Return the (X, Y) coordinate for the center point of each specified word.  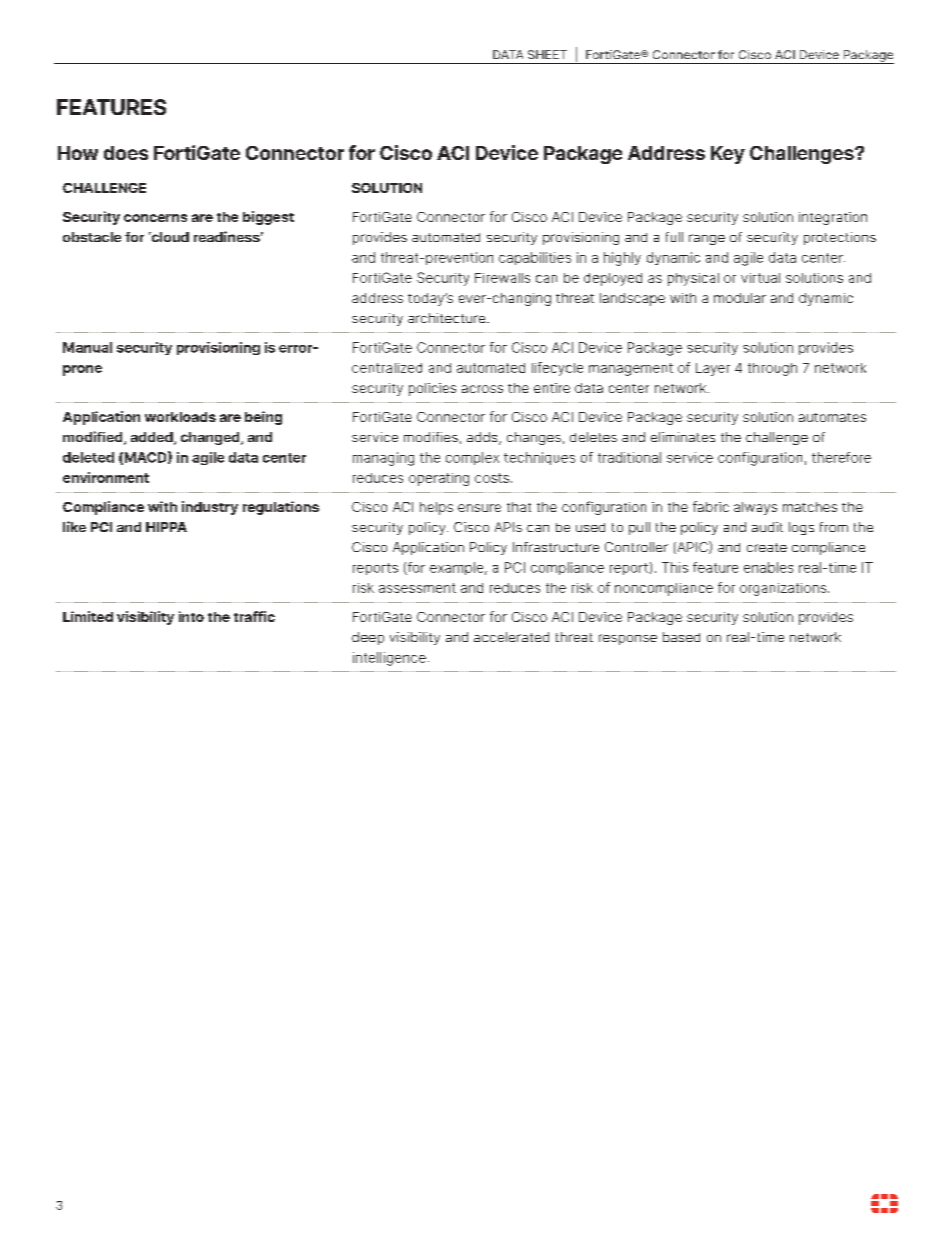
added (153, 438)
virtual (760, 278)
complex (472, 458)
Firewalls (502, 278)
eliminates (683, 437)
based (681, 637)
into (191, 616)
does (126, 153)
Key (728, 155)
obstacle (92, 237)
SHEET (547, 54)
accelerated (511, 637)
